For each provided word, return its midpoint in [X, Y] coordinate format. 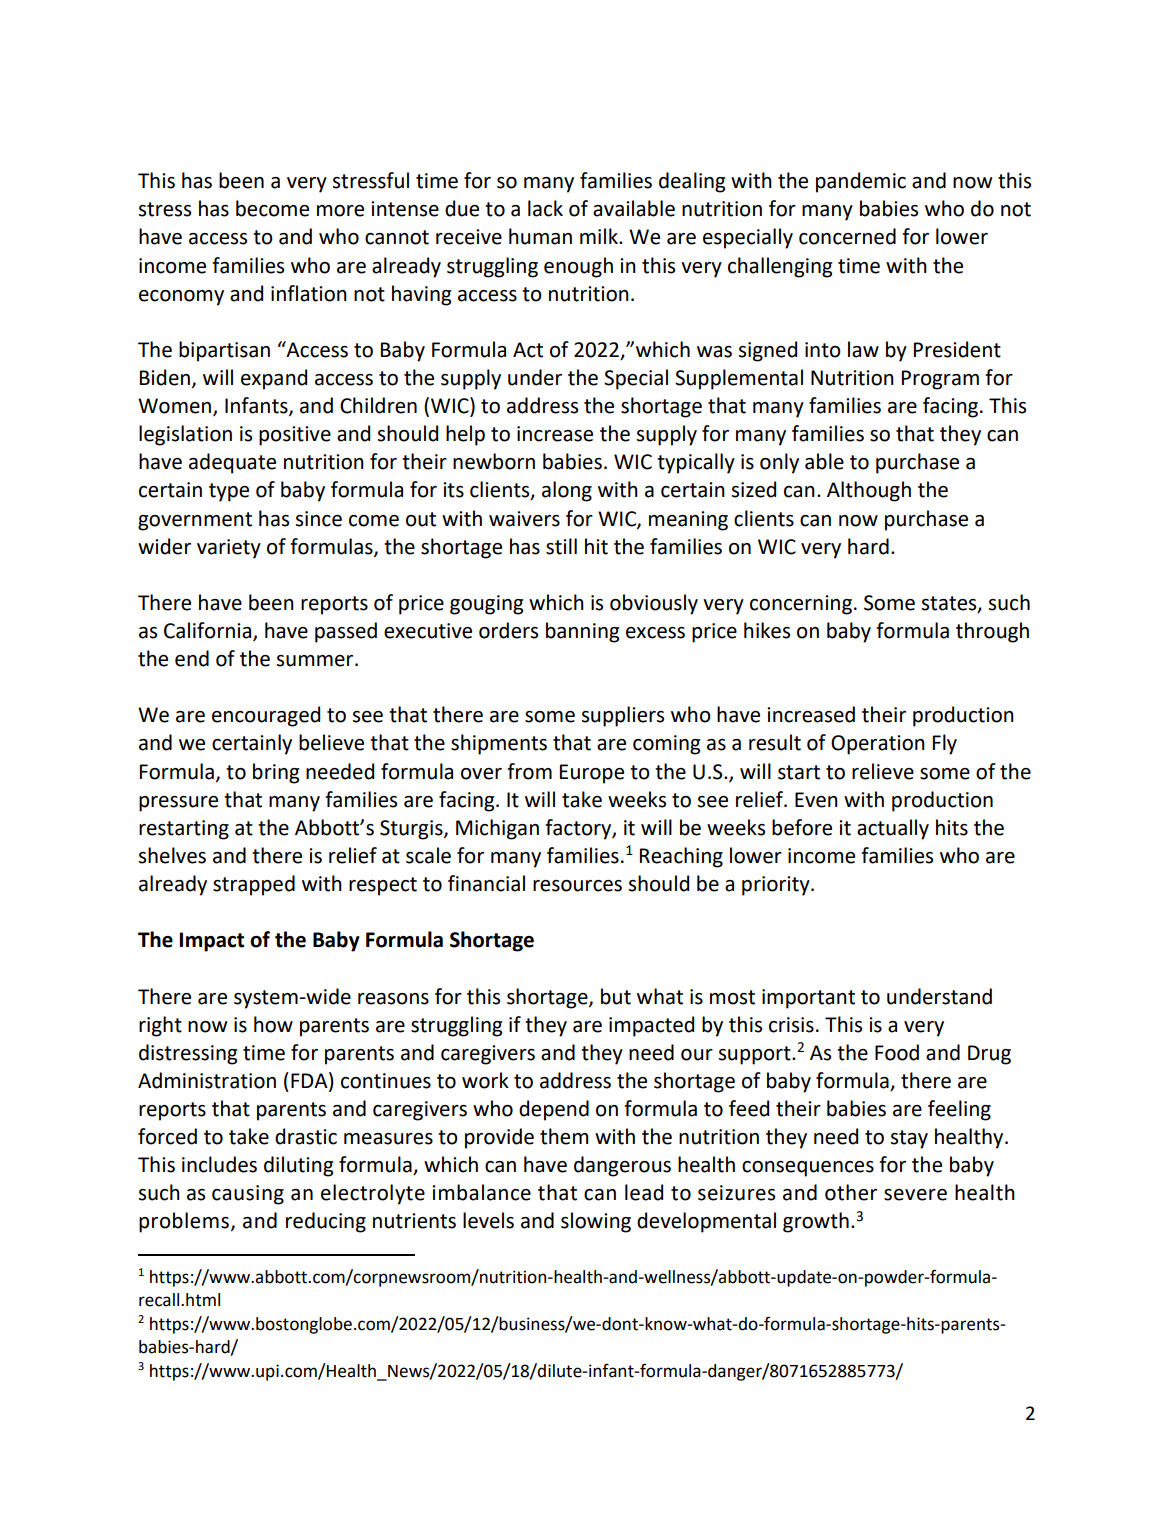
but [616, 996]
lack [545, 208]
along [567, 491]
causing [248, 1195]
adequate [232, 463]
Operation [878, 745]
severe [915, 1195]
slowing [596, 1222]
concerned [847, 236]
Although [869, 491]
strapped [254, 885]
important [808, 999]
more [340, 211]
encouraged [266, 716]
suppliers [623, 716]
